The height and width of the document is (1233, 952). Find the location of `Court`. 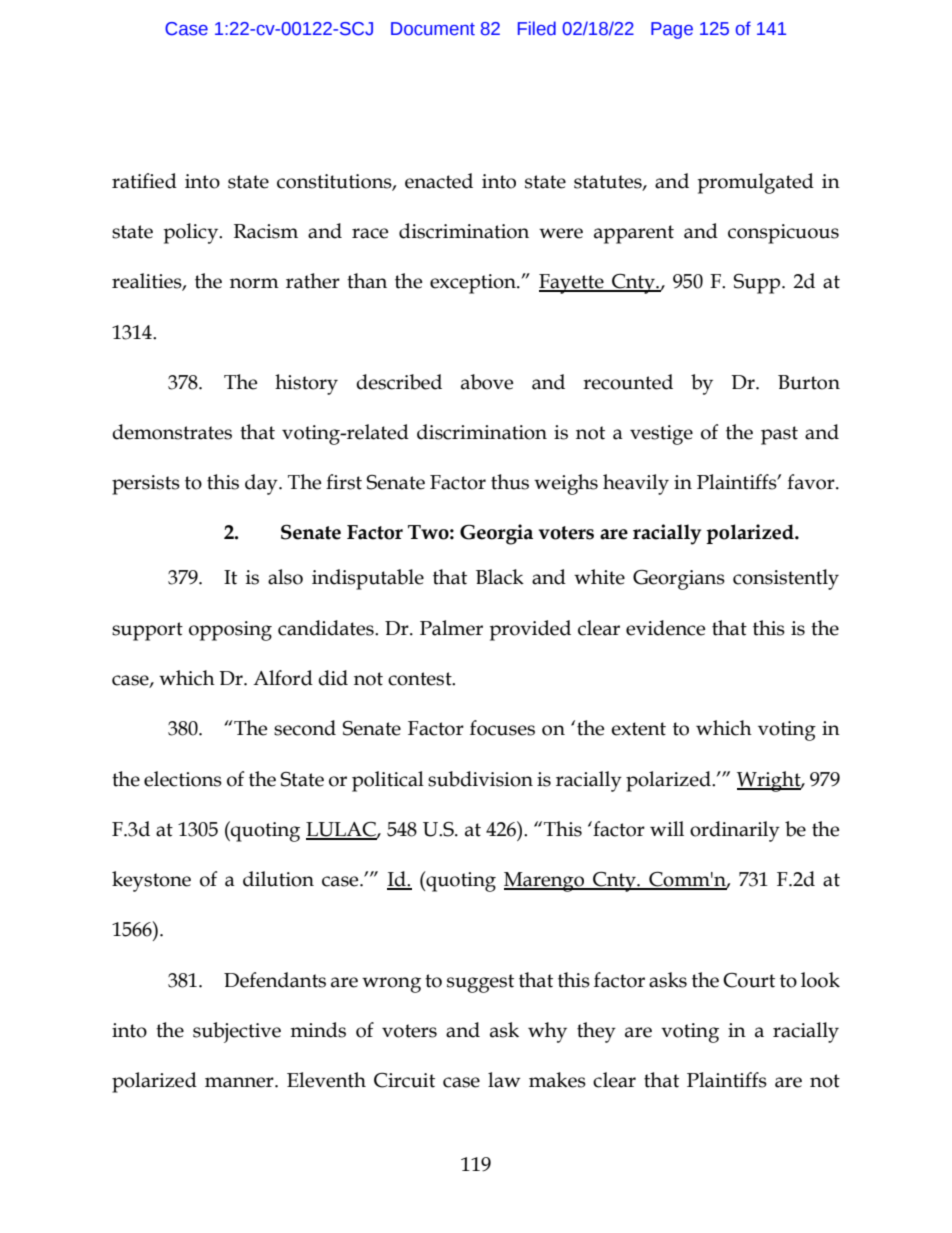

Court is located at coordinates (749, 980).
